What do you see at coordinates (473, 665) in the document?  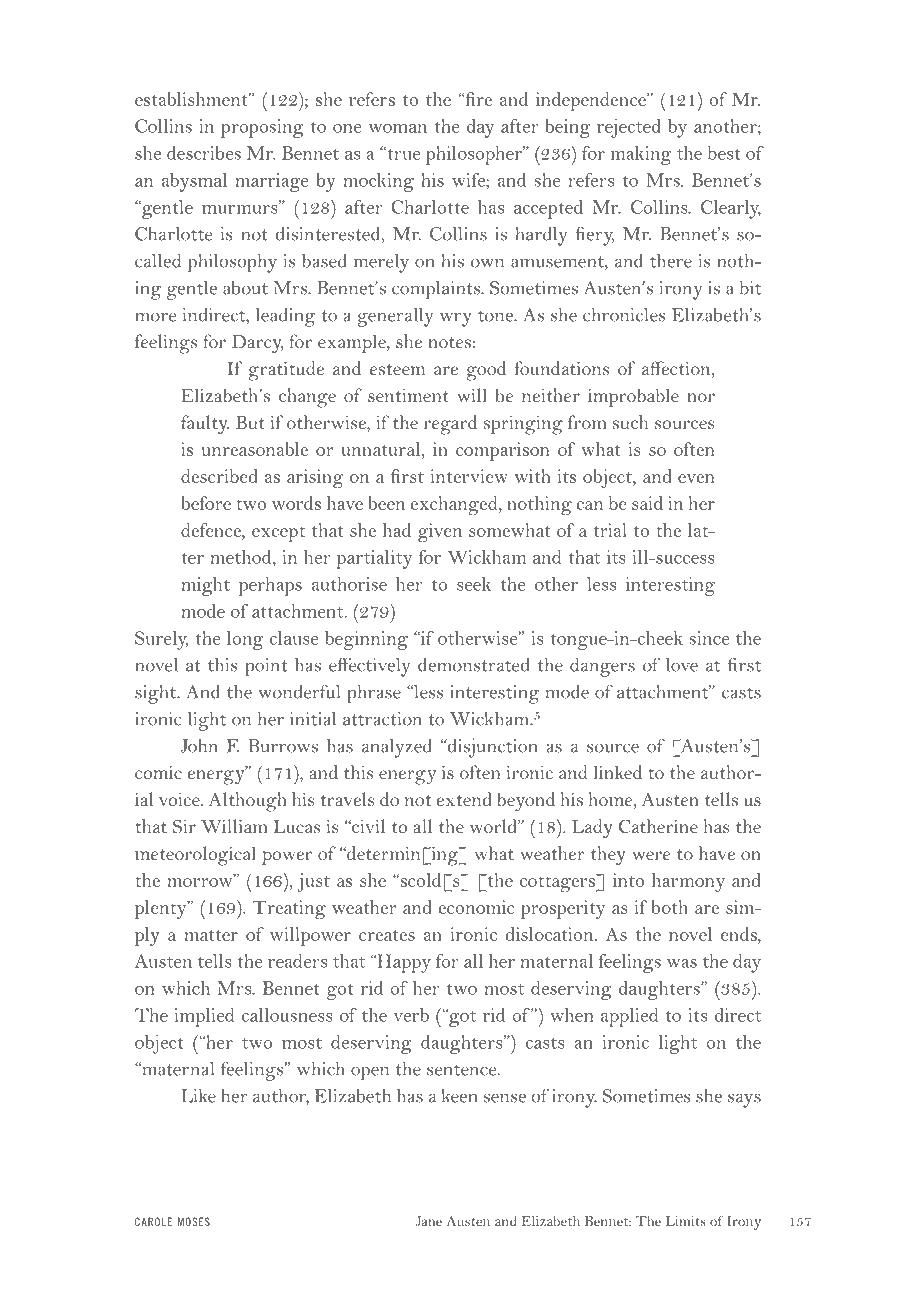 I see `demonstrated` at bounding box center [473, 665].
